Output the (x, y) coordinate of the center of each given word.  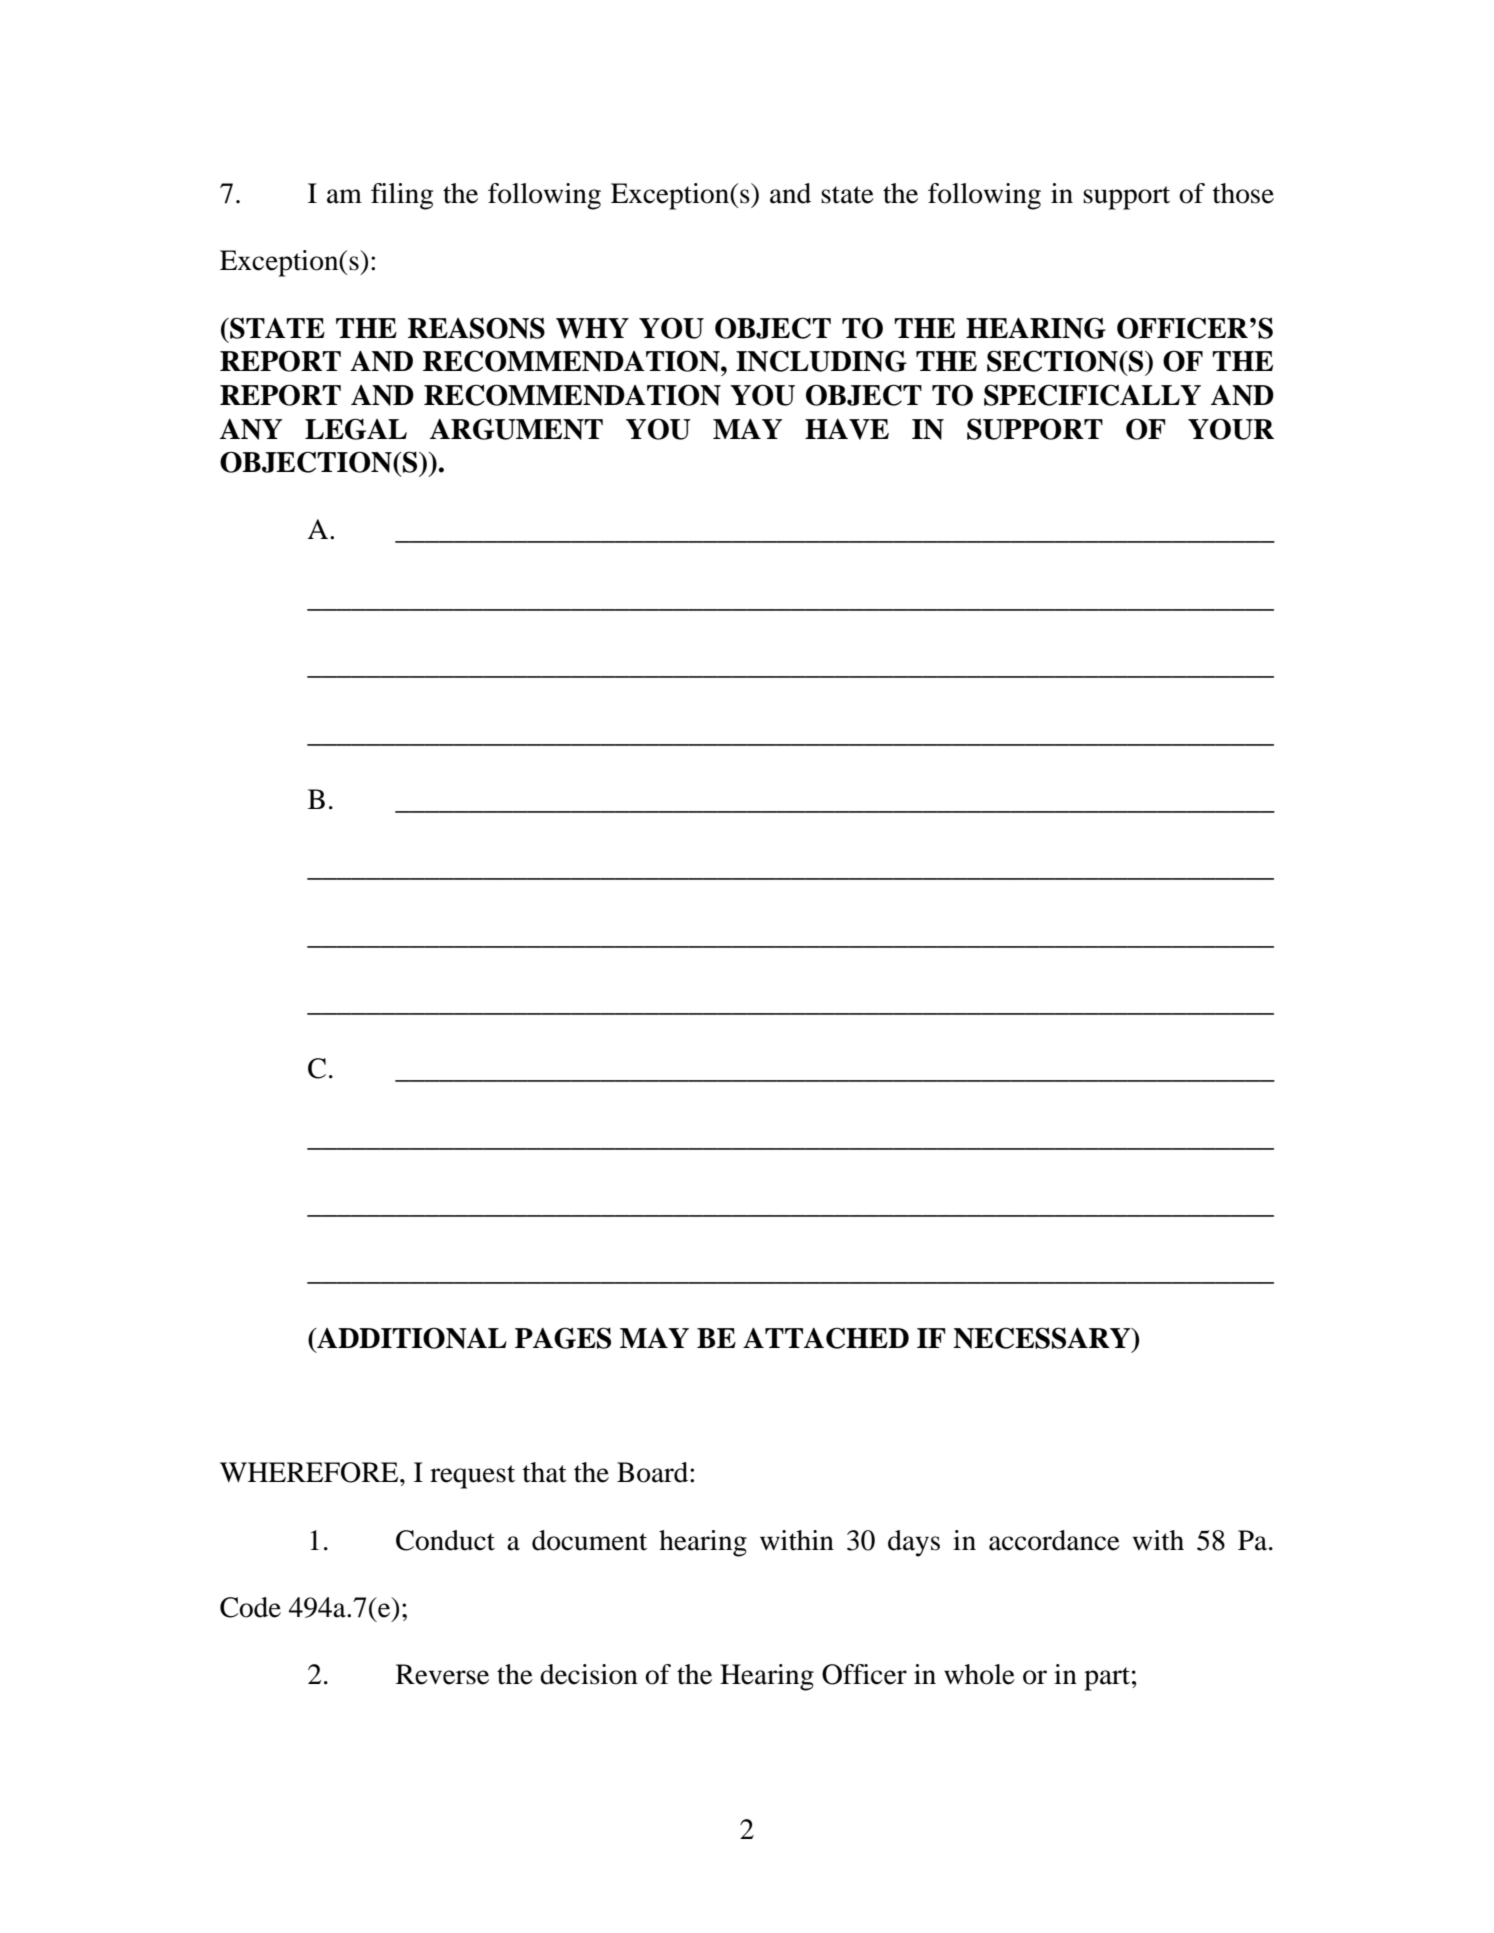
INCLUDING (821, 361)
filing (402, 196)
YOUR (1231, 429)
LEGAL (356, 429)
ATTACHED (826, 1338)
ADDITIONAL (411, 1338)
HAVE (847, 429)
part (1107, 1679)
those (1243, 193)
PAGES (563, 1338)
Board (654, 1472)
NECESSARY (1043, 1338)
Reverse (442, 1674)
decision (589, 1674)
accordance (1054, 1540)
